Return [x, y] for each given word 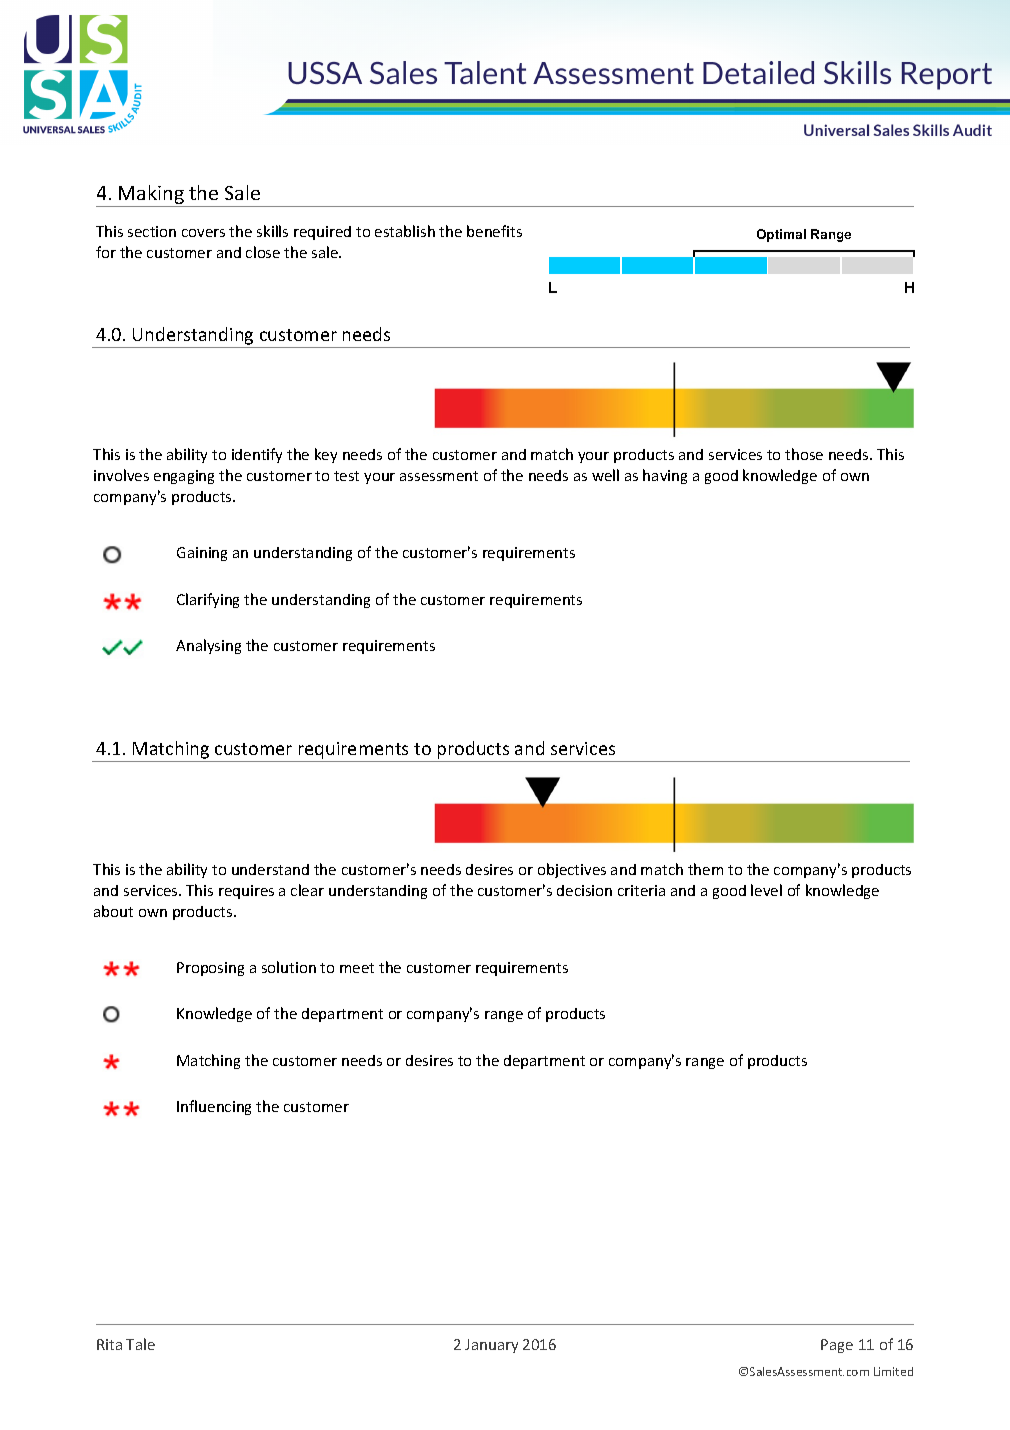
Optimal [781, 235]
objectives [572, 870]
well [605, 475]
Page [837, 1346]
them [705, 869]
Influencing [214, 1107]
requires [246, 892]
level [766, 890]
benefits [494, 231]
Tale [140, 1344]
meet [357, 968]
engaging [184, 477]
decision [584, 890]
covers [203, 233]
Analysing [208, 646]
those [804, 454]
